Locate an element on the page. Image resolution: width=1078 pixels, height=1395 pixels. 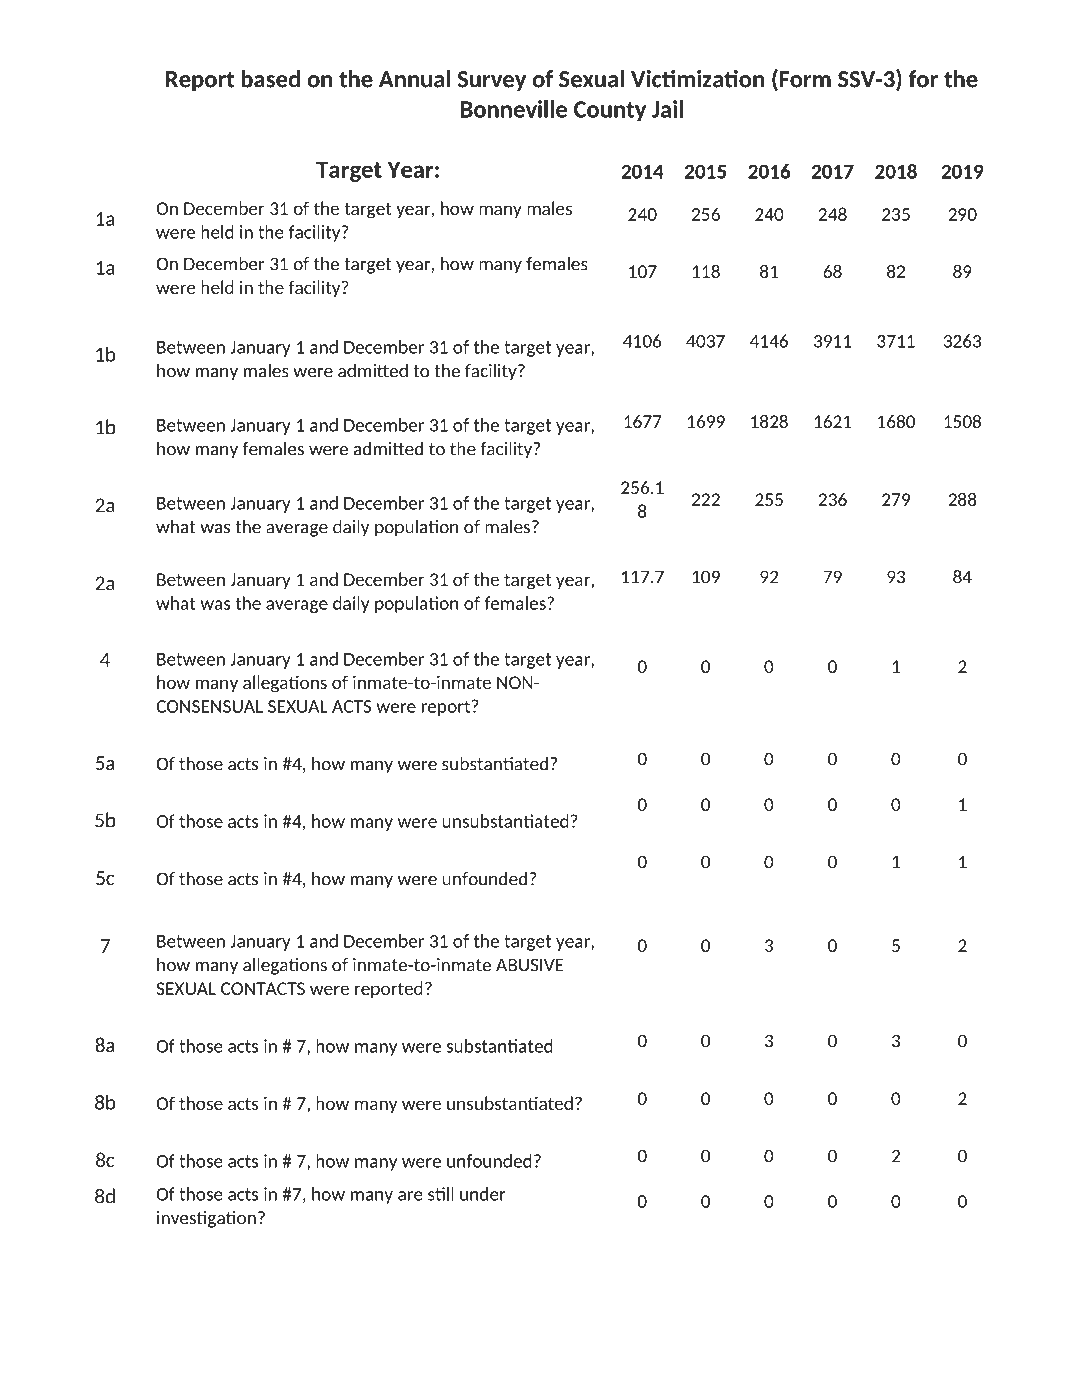
Victimization is located at coordinates (697, 79).
